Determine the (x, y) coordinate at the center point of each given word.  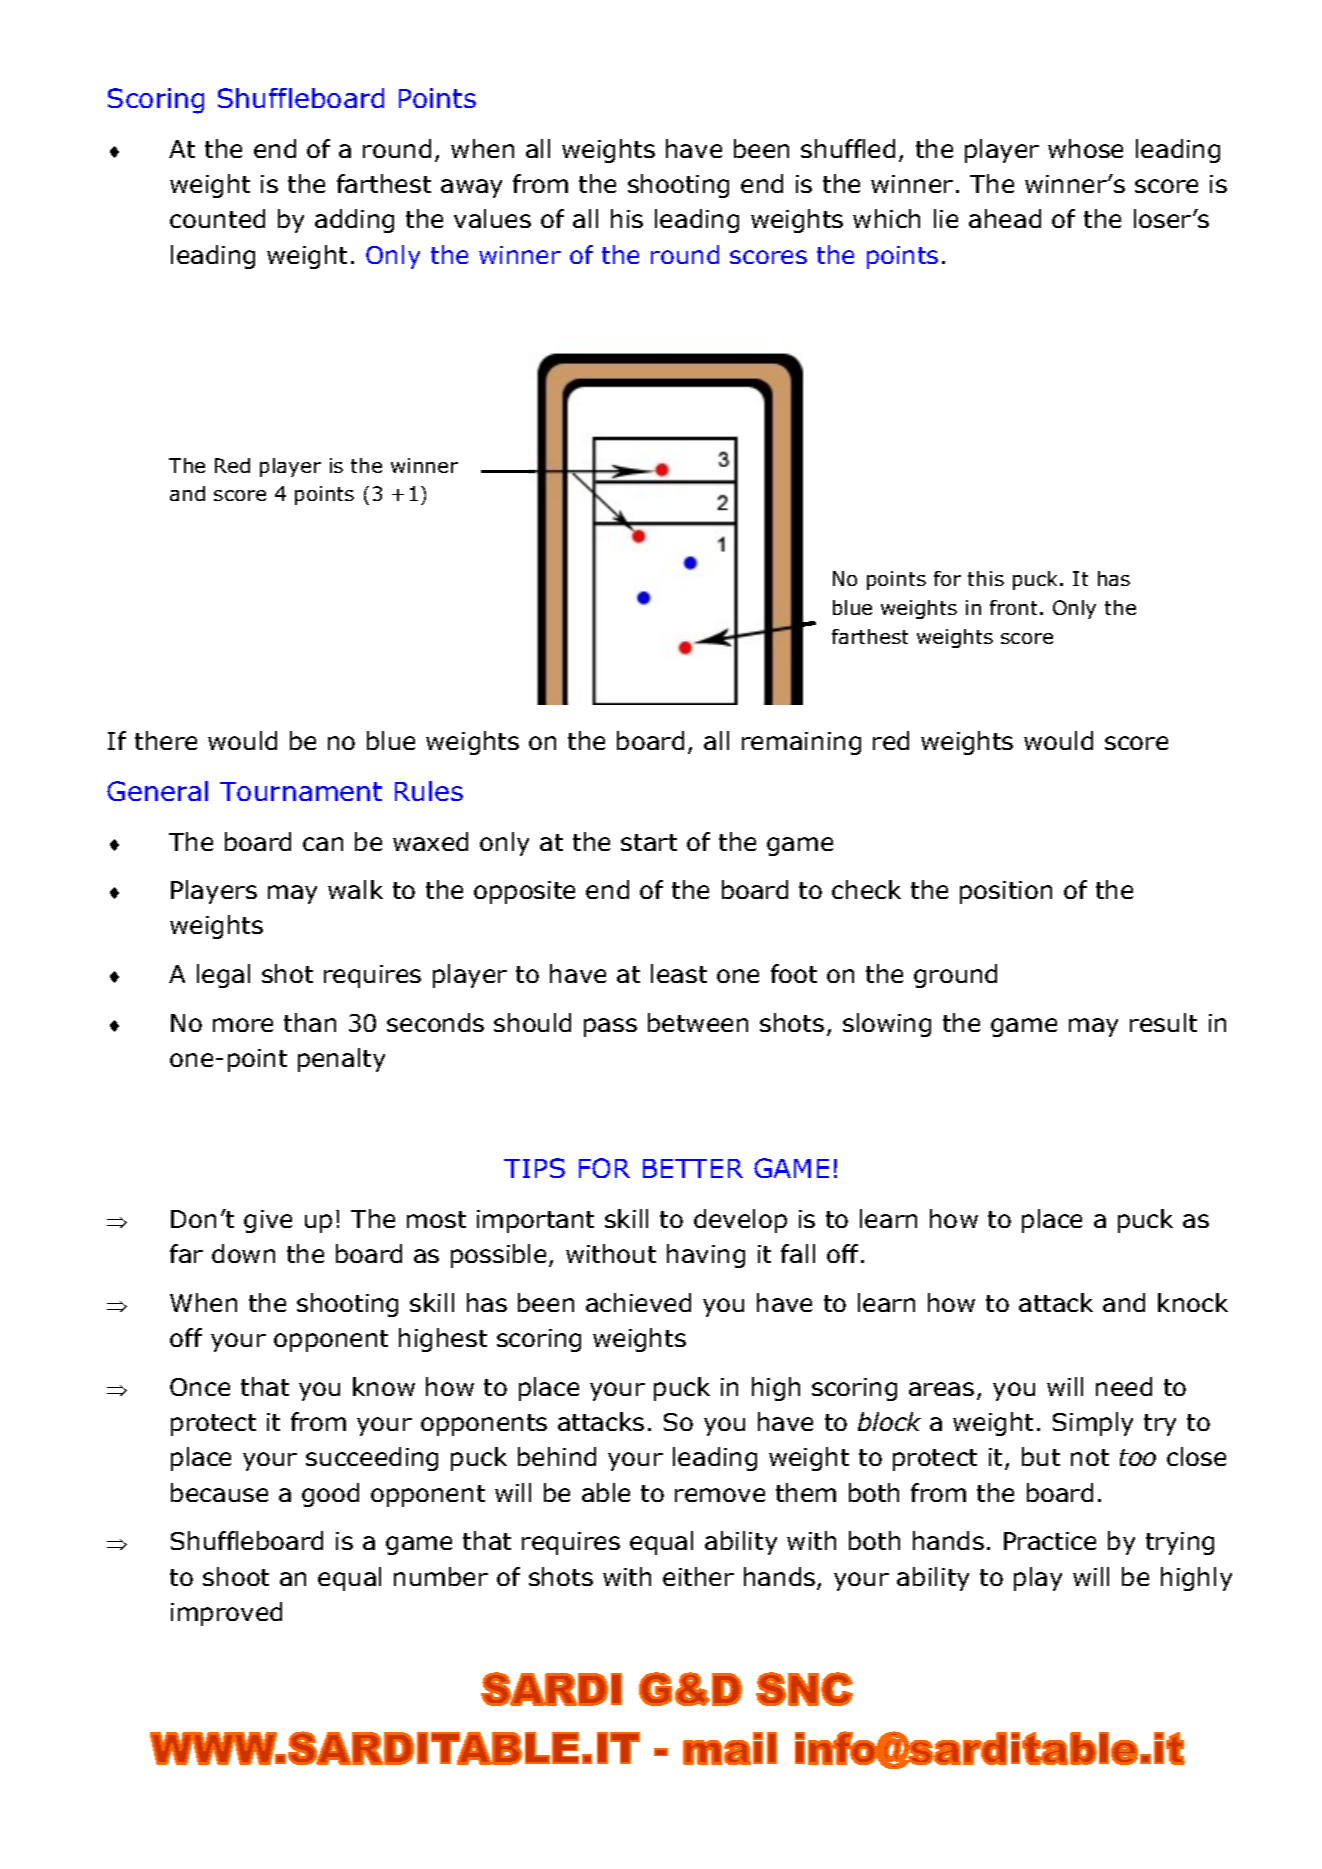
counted (217, 218)
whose (1085, 148)
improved (226, 1614)
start (649, 842)
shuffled (848, 148)
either (698, 1576)
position (1006, 892)
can (323, 844)
